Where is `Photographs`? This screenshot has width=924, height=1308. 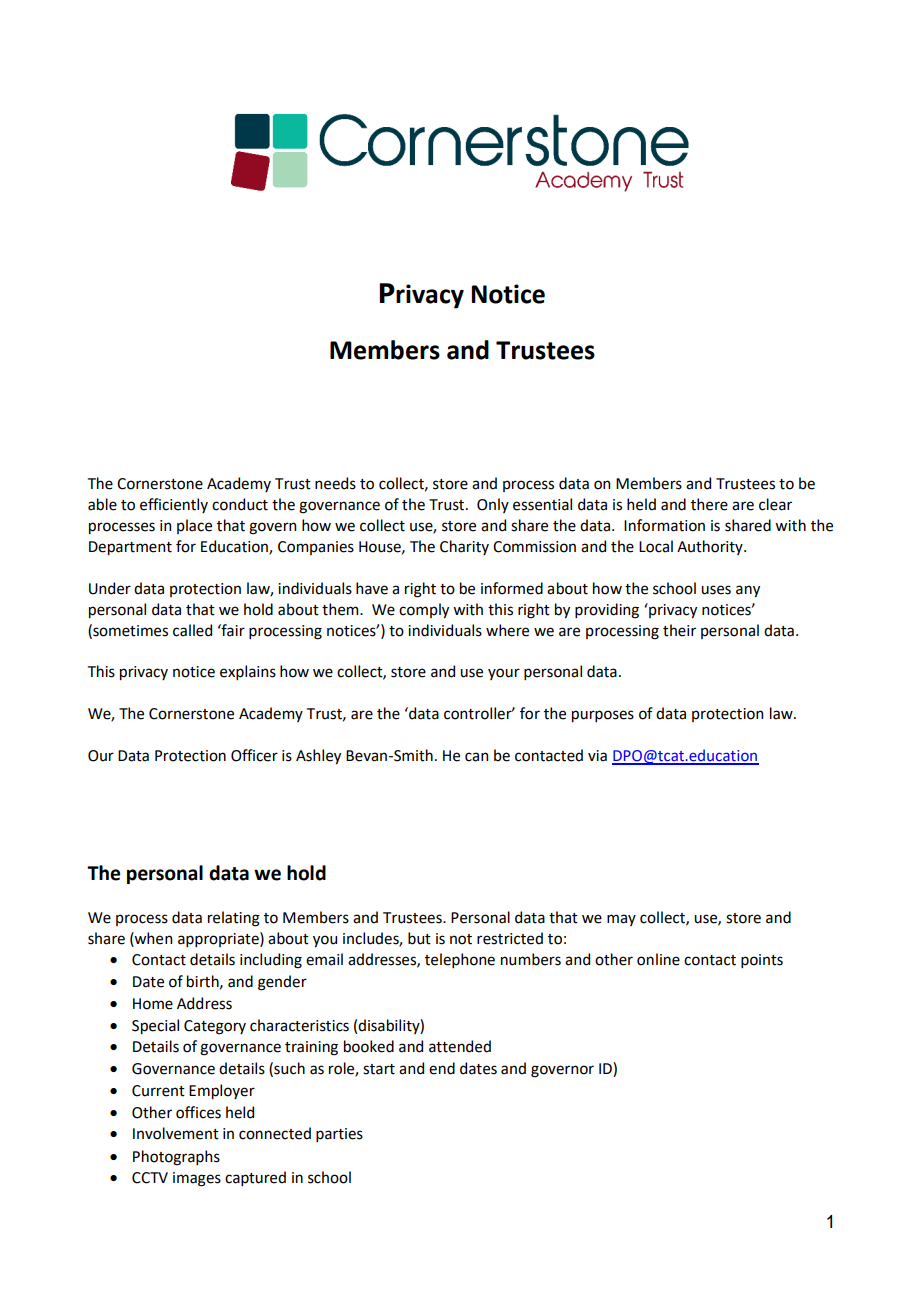 Photographs is located at coordinates (176, 1158).
